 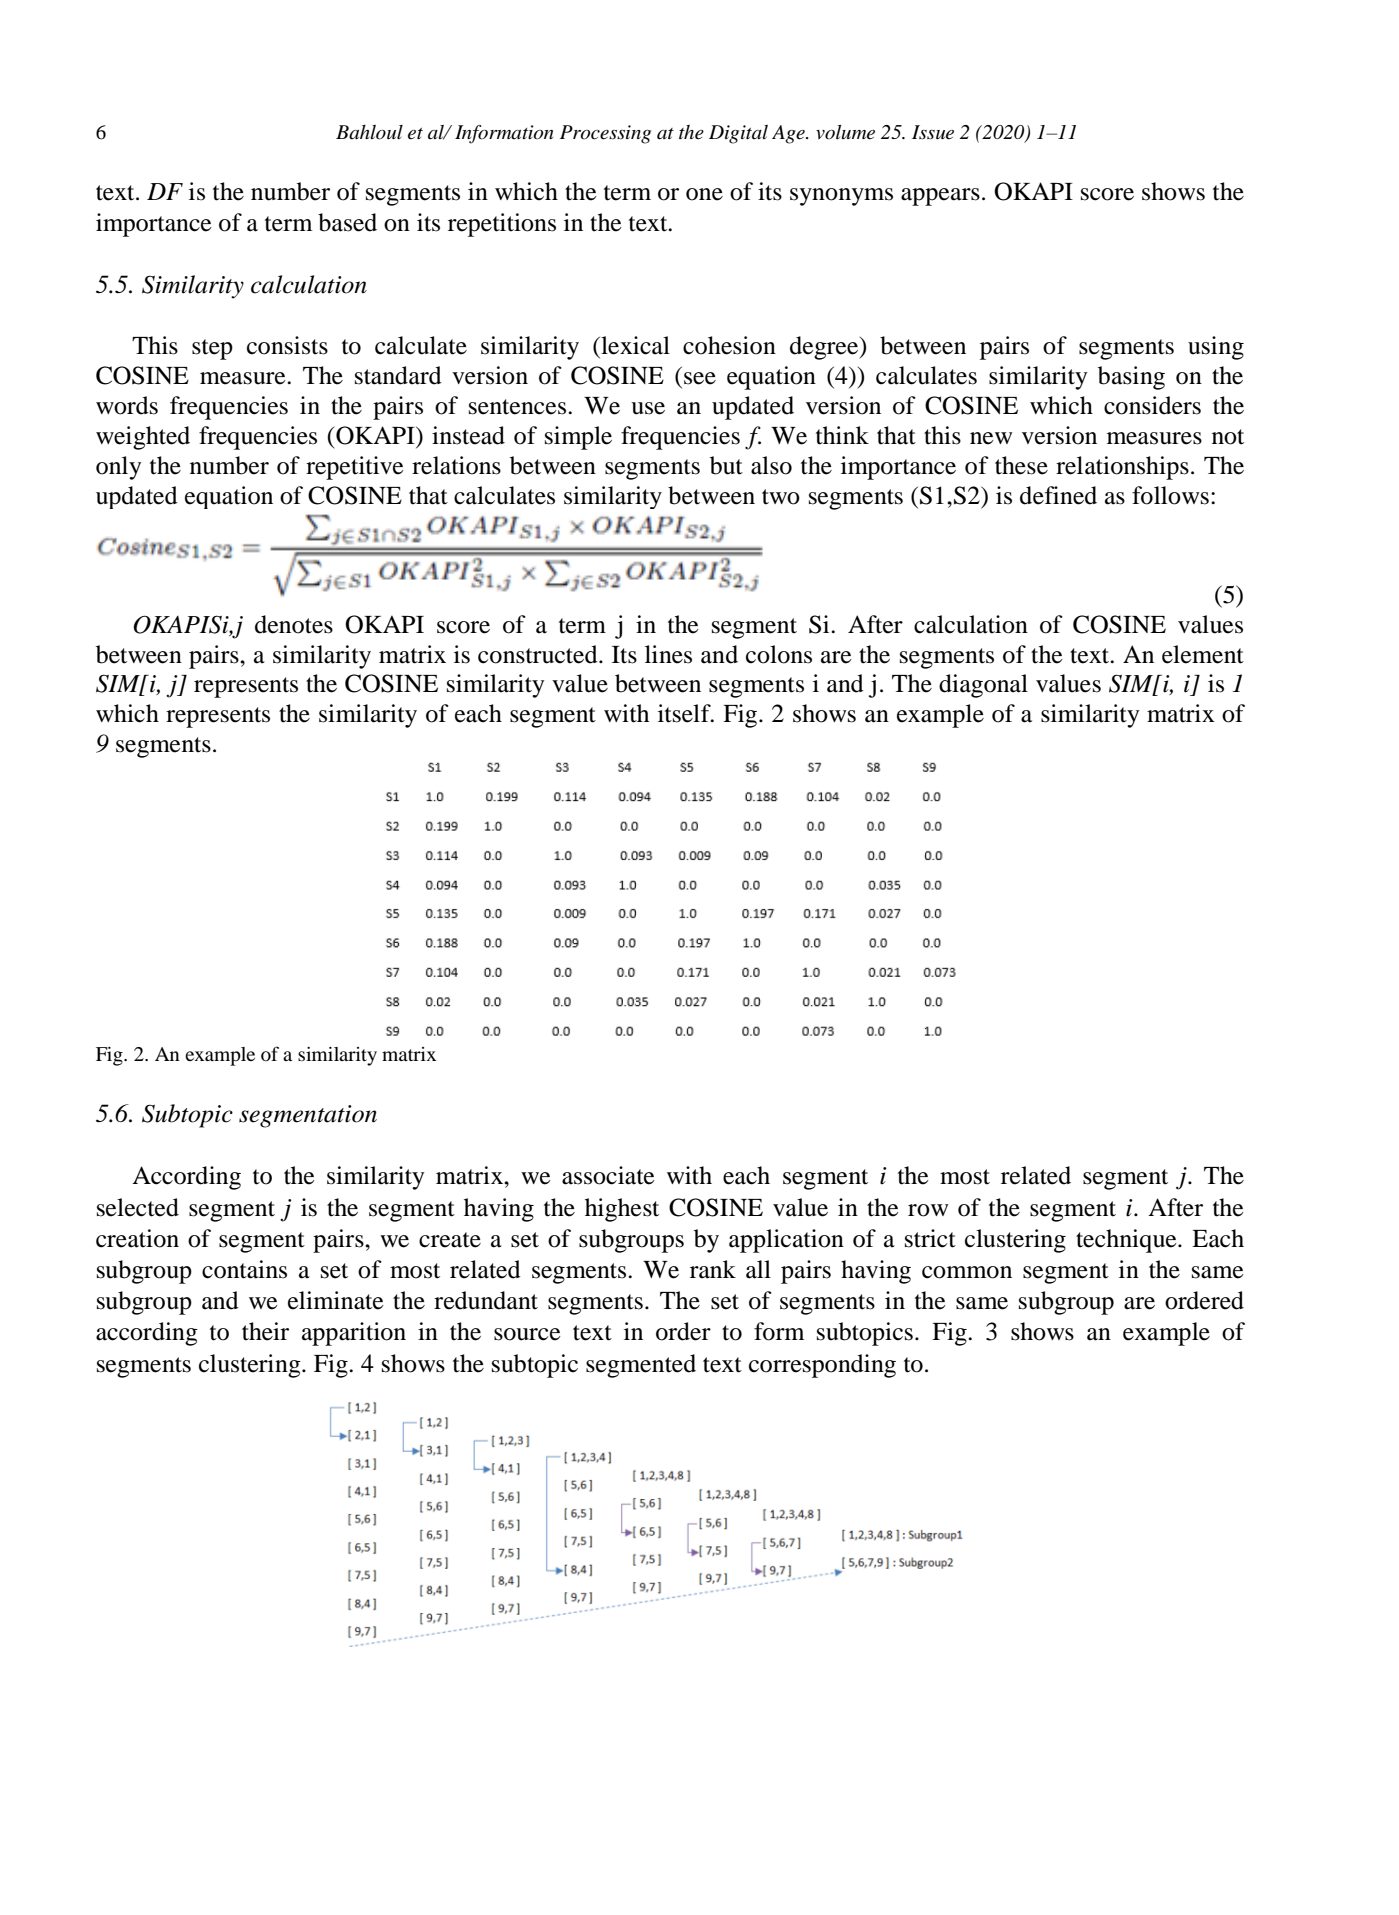 I want to click on diagonal, so click(x=983, y=686).
